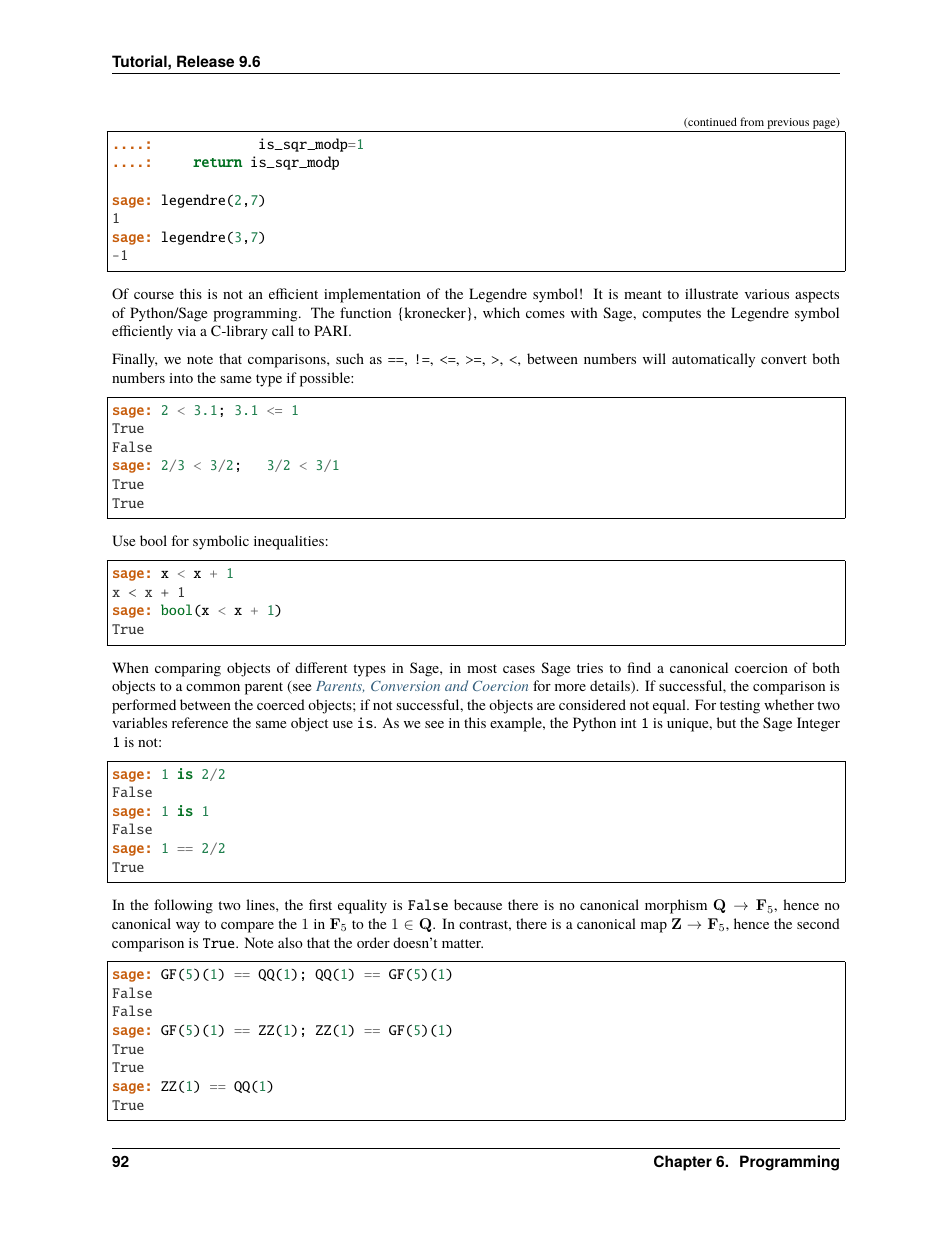 The image size is (952, 1233). I want to click on testing, so click(740, 707).
